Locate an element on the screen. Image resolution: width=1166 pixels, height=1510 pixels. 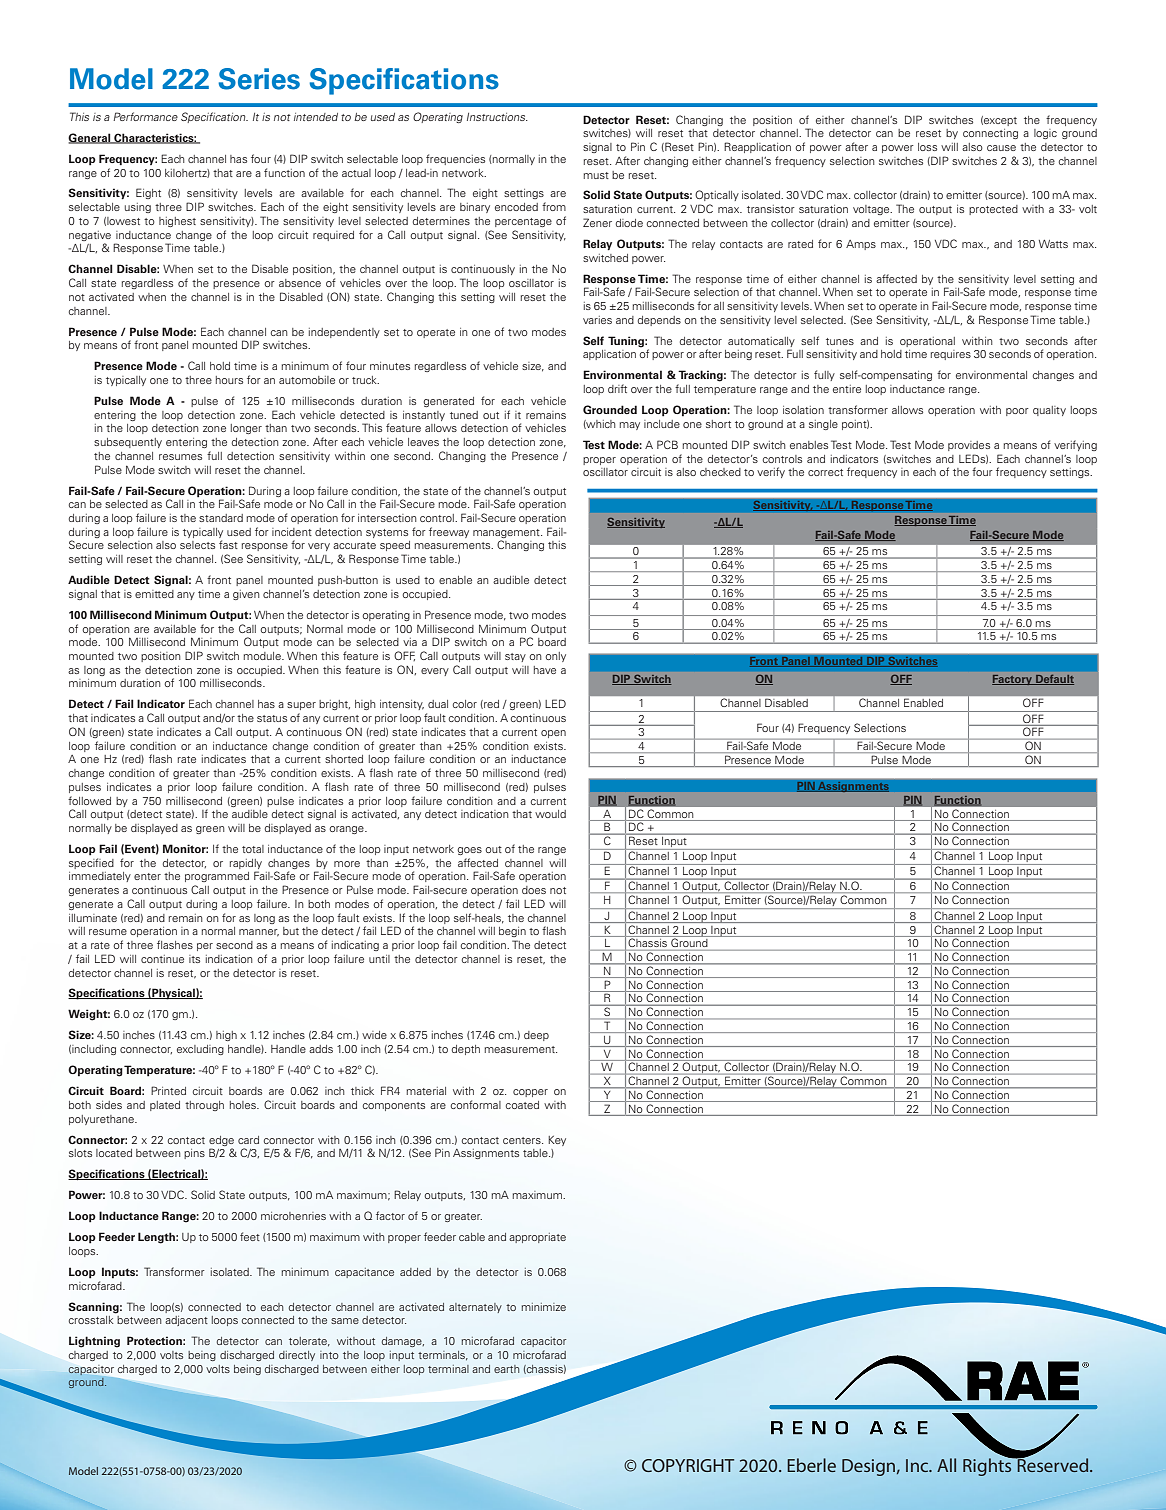
open is located at coordinates (553, 734).
